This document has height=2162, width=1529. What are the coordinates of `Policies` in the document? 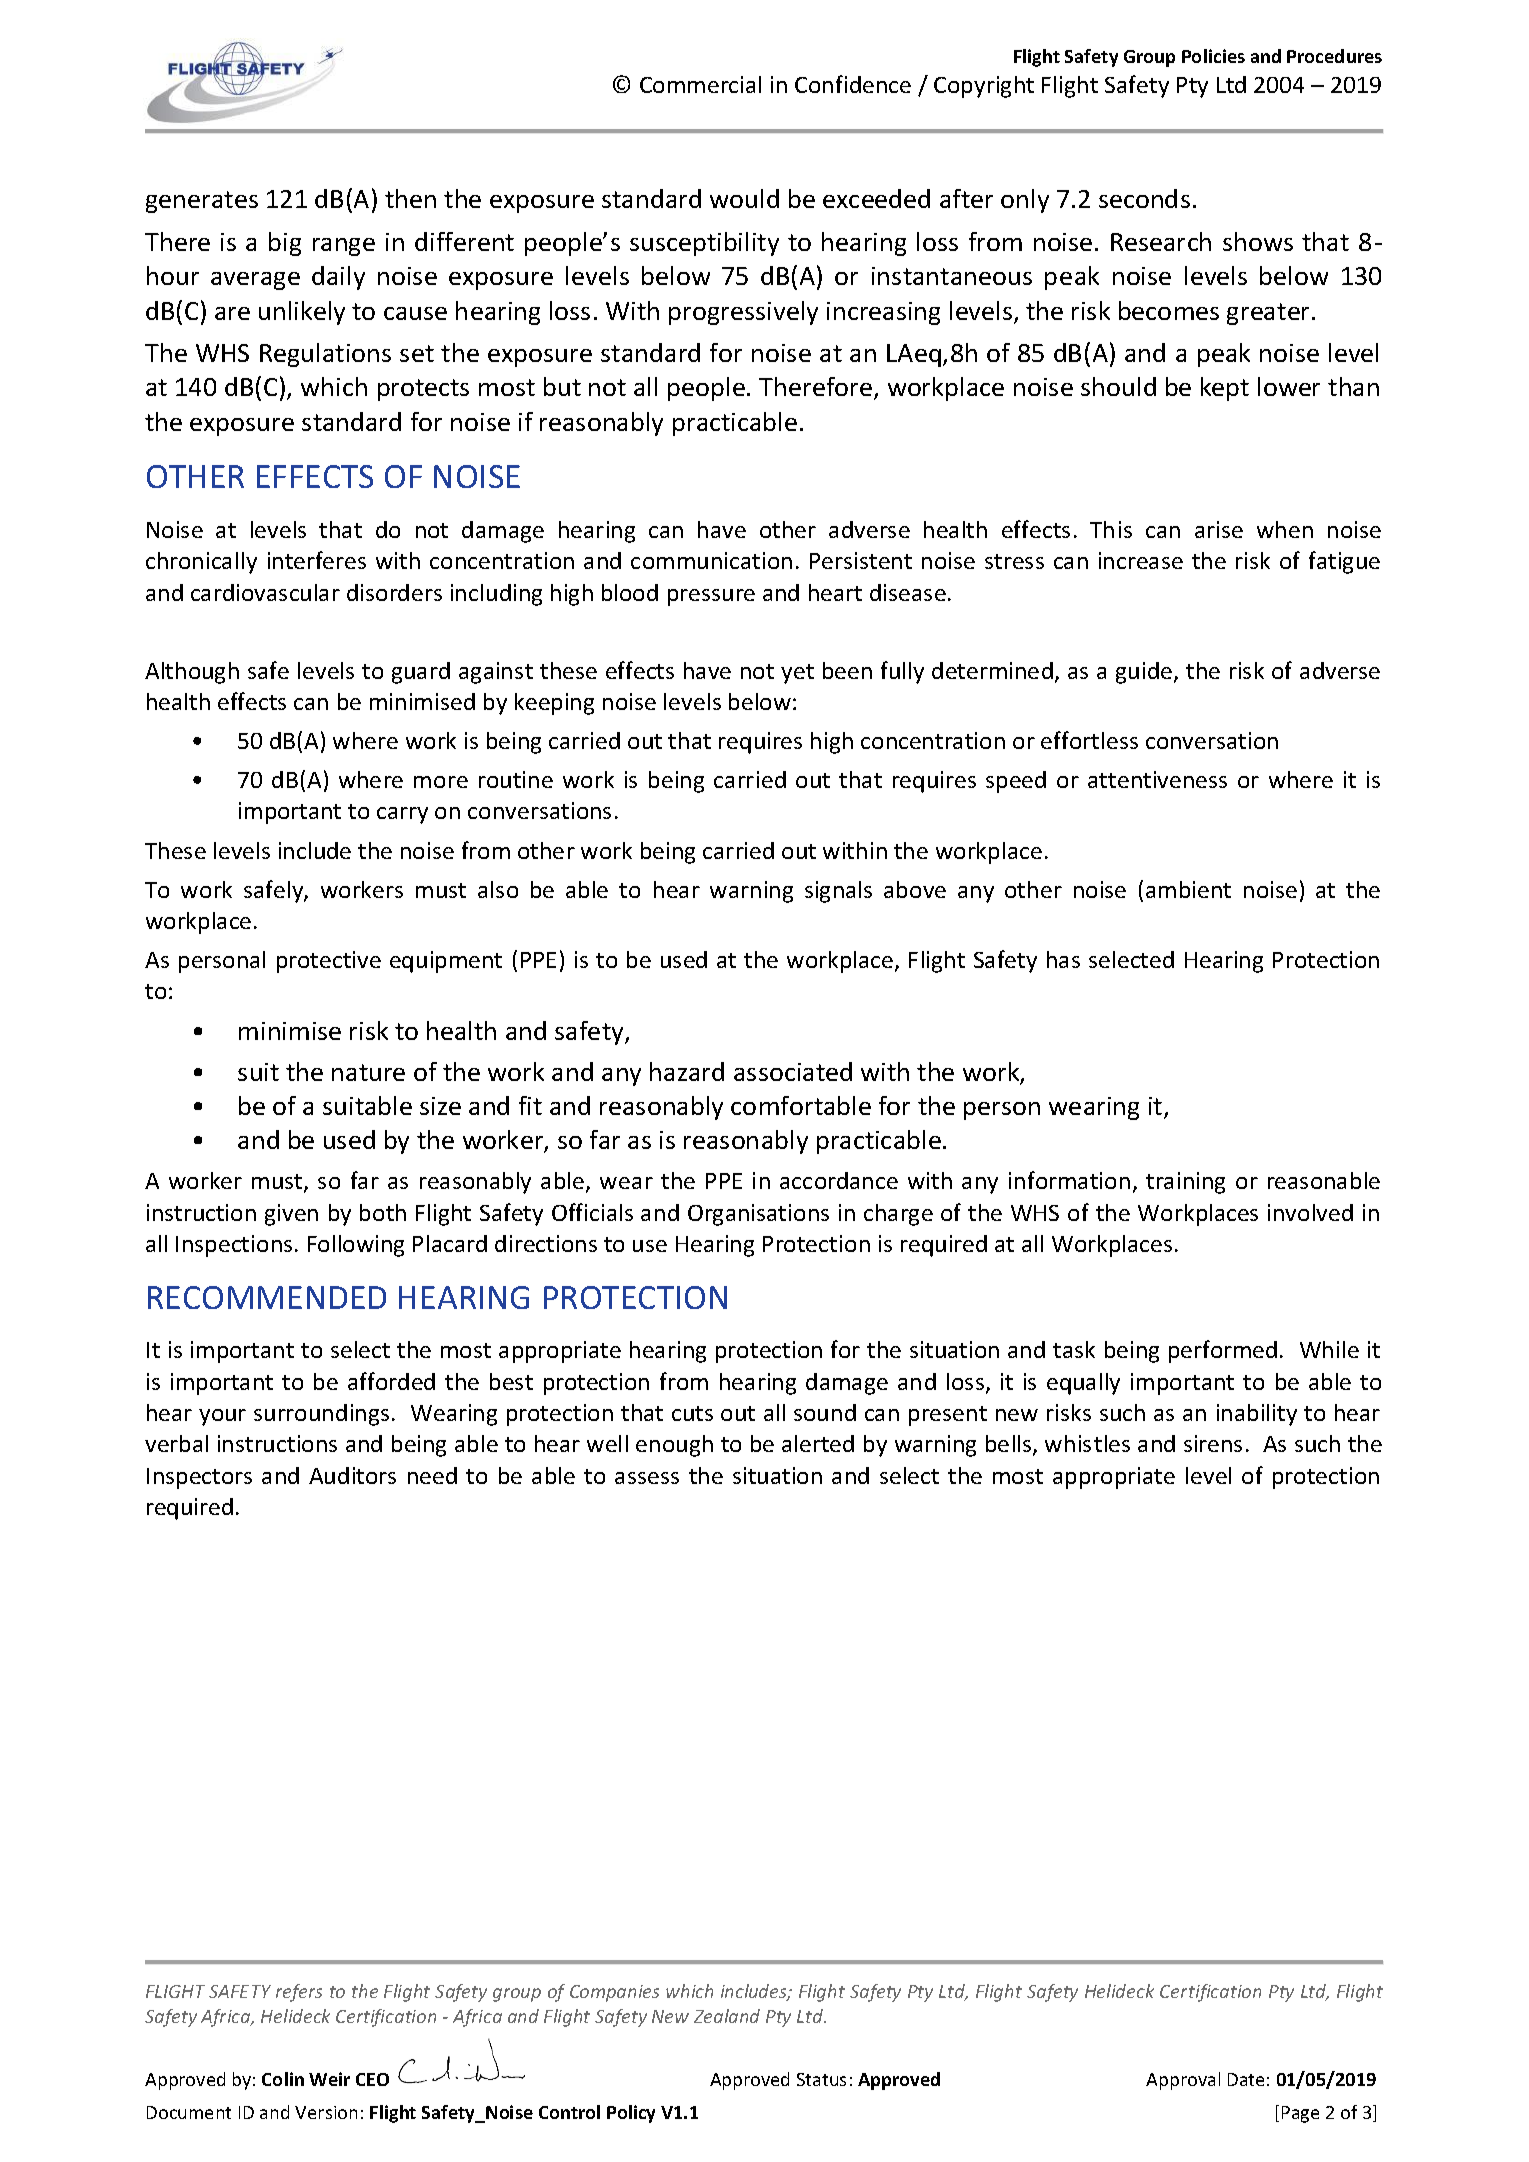 It's located at (1213, 56).
